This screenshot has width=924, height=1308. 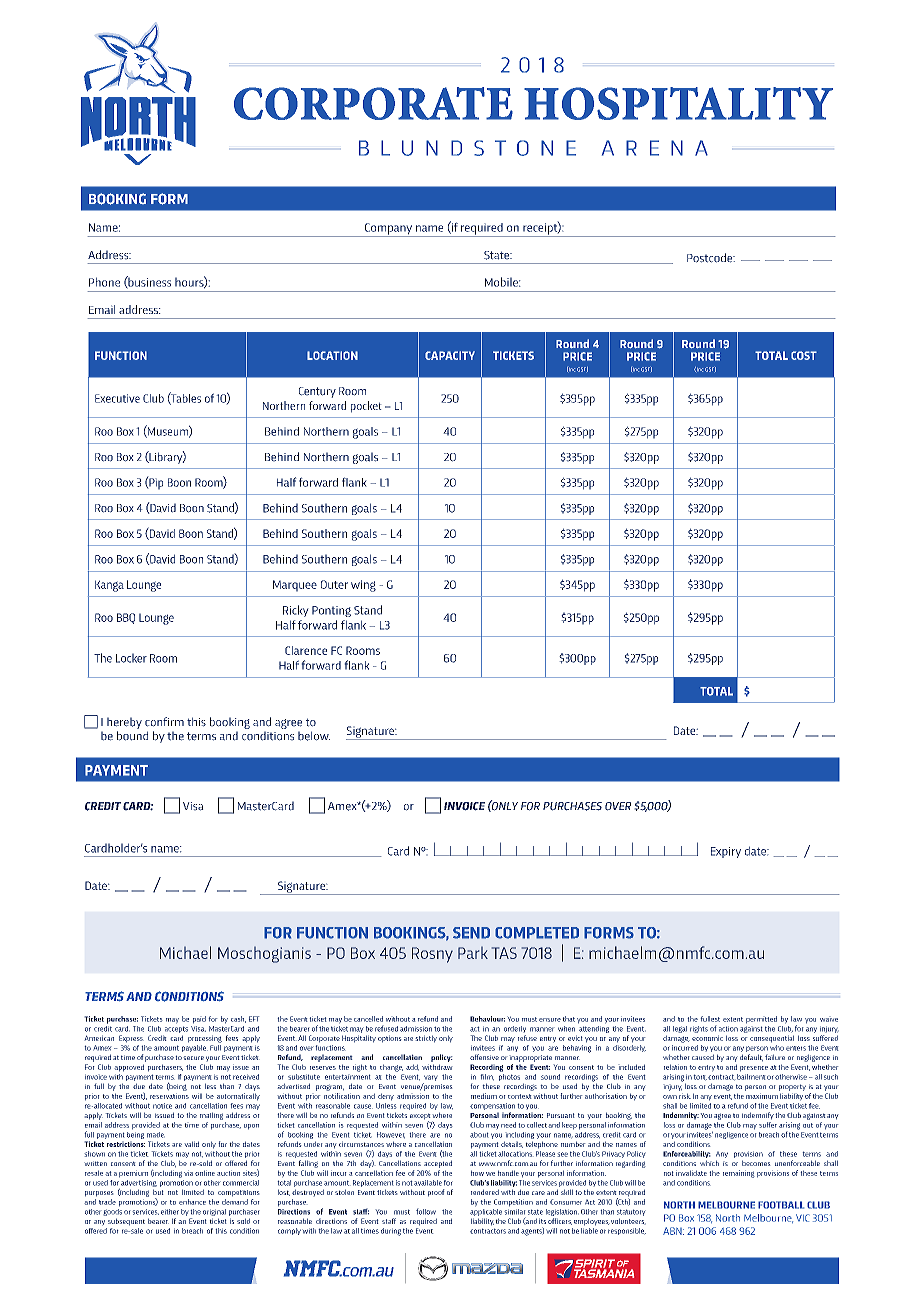 I want to click on Company, so click(x=388, y=230).
